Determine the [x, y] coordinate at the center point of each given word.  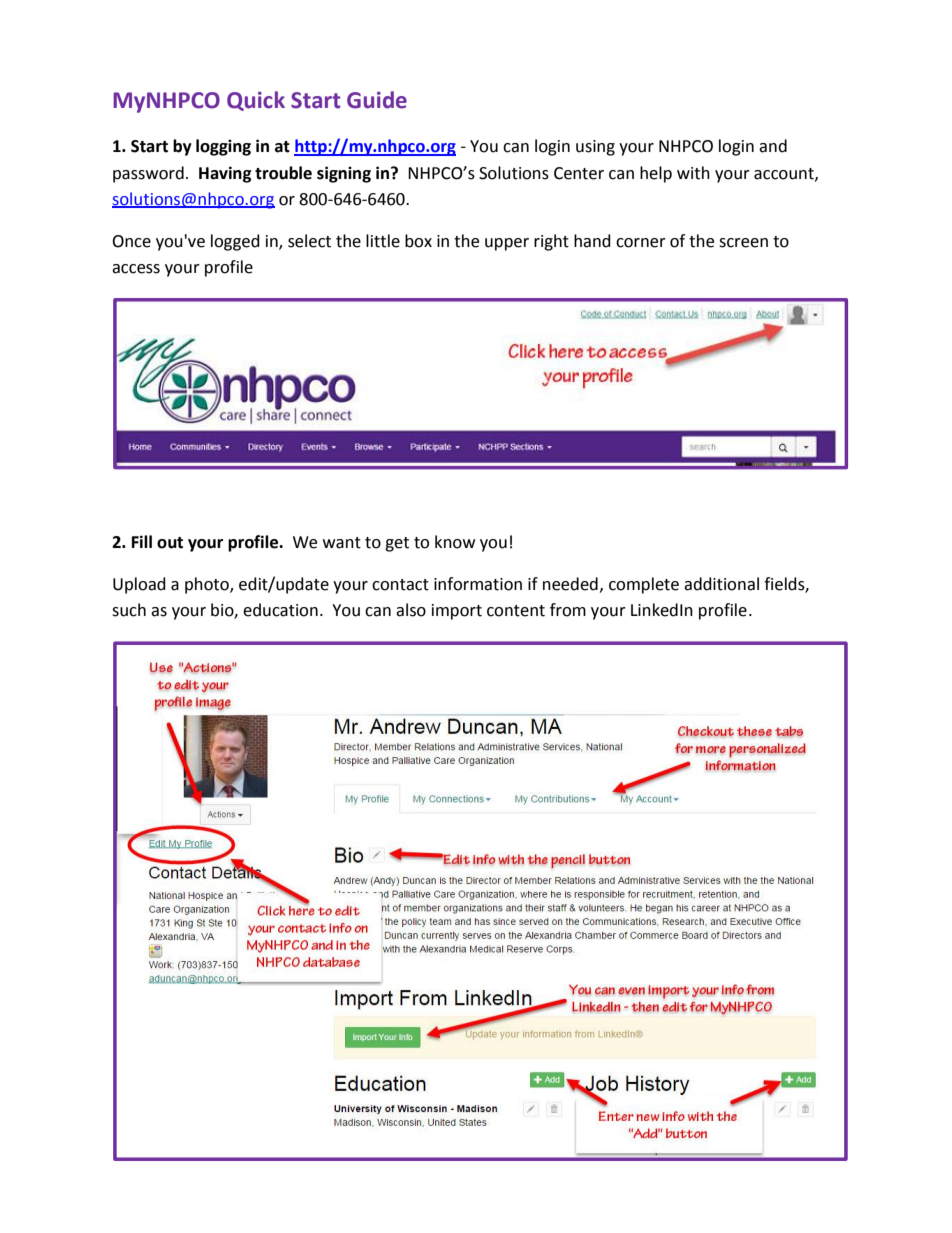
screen [743, 243]
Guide [377, 100]
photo [208, 585]
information [478, 584]
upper [507, 244]
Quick [256, 101]
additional [721, 584]
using [595, 148]
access [136, 269]
